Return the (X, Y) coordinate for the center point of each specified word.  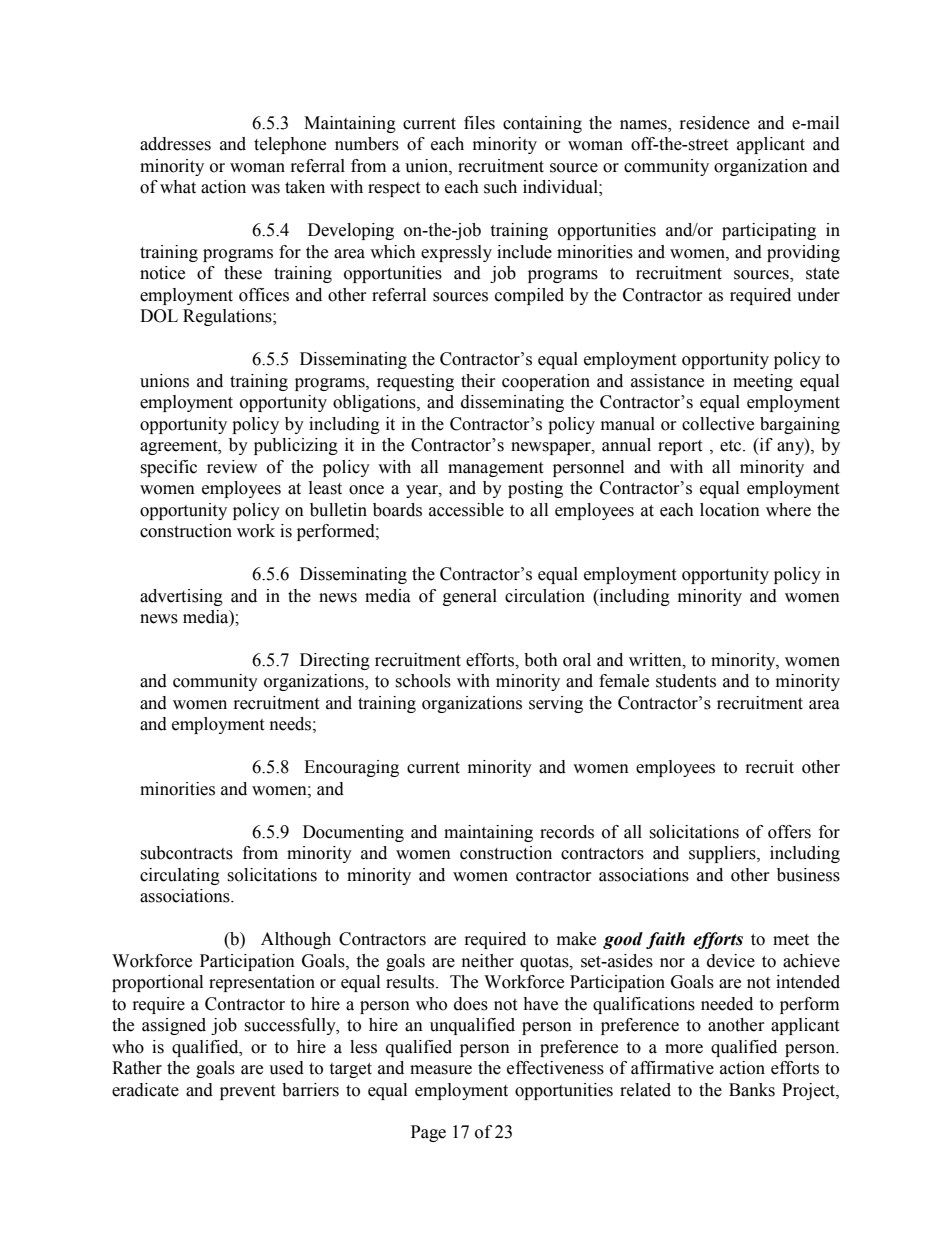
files (479, 123)
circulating (180, 876)
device (731, 961)
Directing (335, 661)
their (478, 381)
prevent (247, 1092)
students (686, 681)
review (232, 467)
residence (715, 123)
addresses (175, 144)
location (730, 510)
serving (556, 704)
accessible (466, 510)
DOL (159, 316)
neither (488, 961)
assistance (667, 381)
